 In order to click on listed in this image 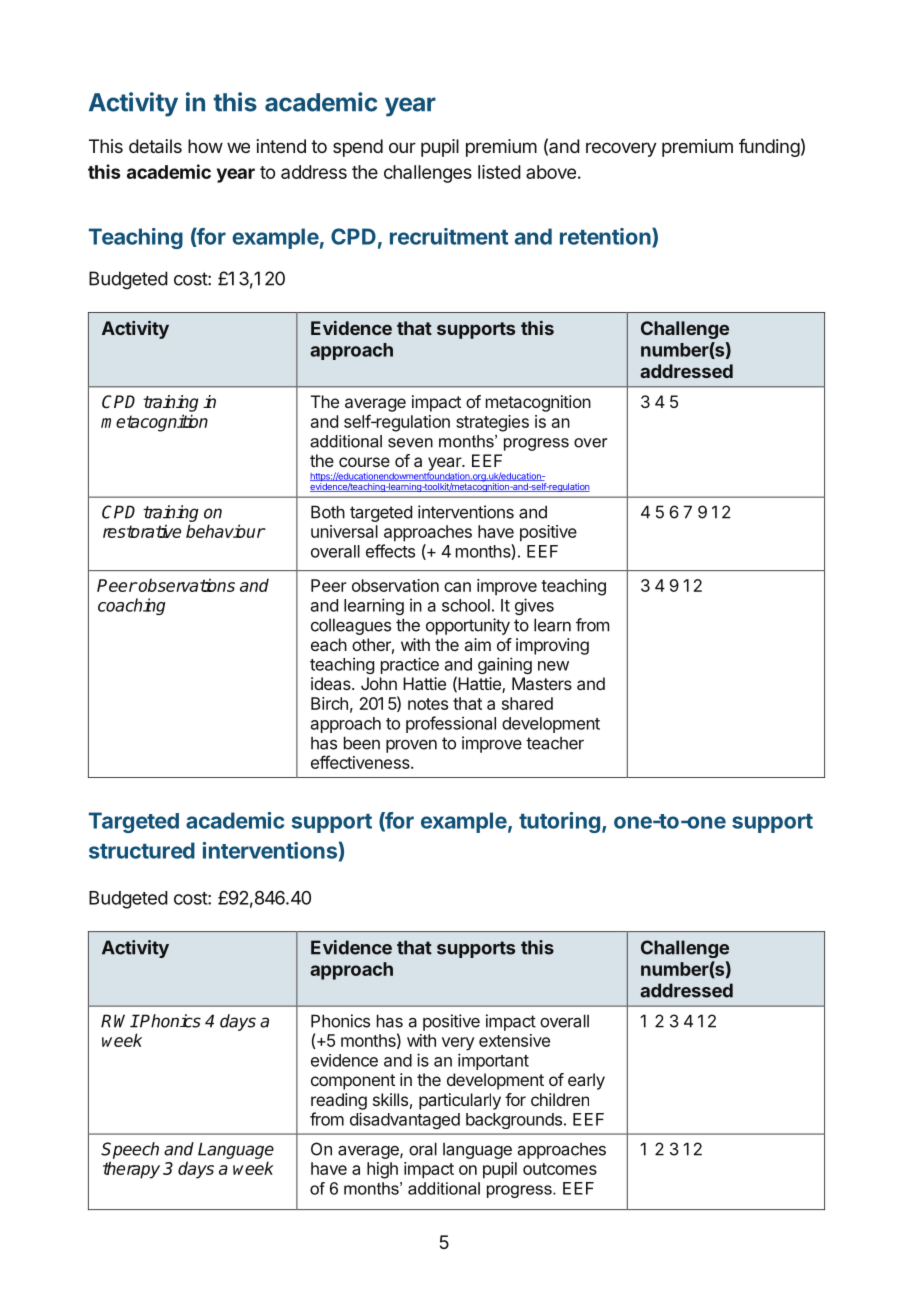, I will do `click(499, 172)`.
